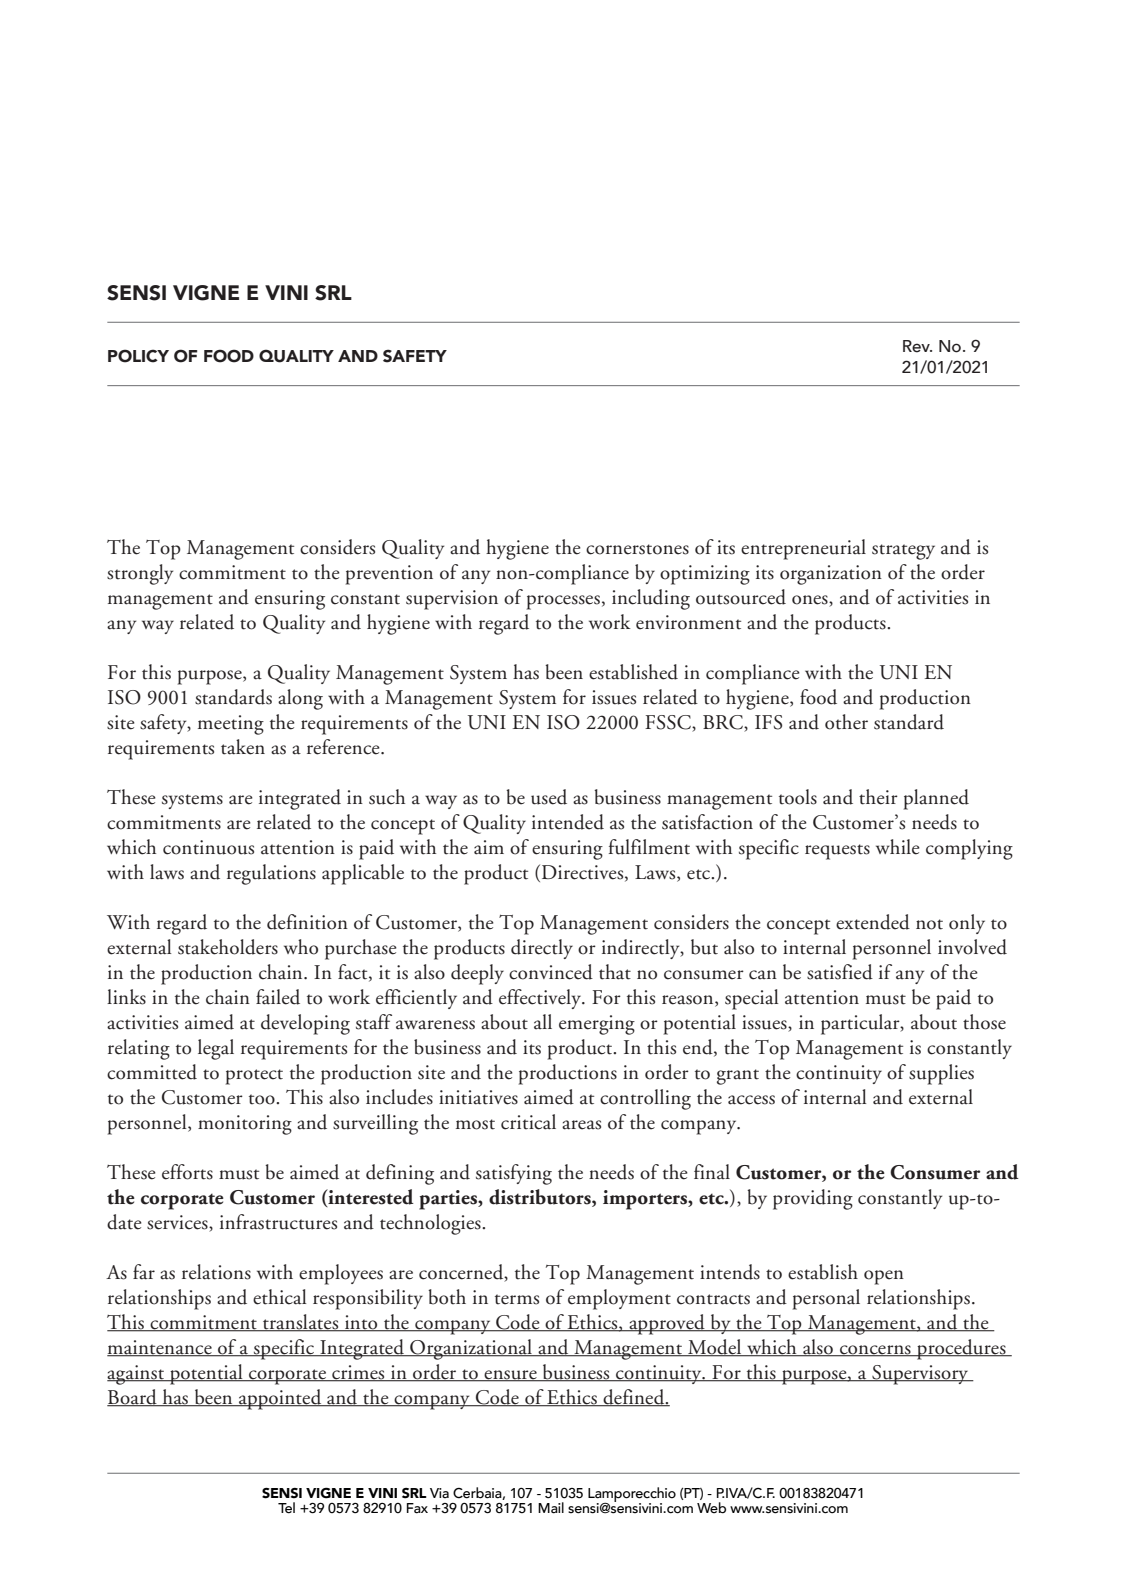  Describe the element at coordinates (541, 1198) in the screenshot. I see `distributors` at that location.
